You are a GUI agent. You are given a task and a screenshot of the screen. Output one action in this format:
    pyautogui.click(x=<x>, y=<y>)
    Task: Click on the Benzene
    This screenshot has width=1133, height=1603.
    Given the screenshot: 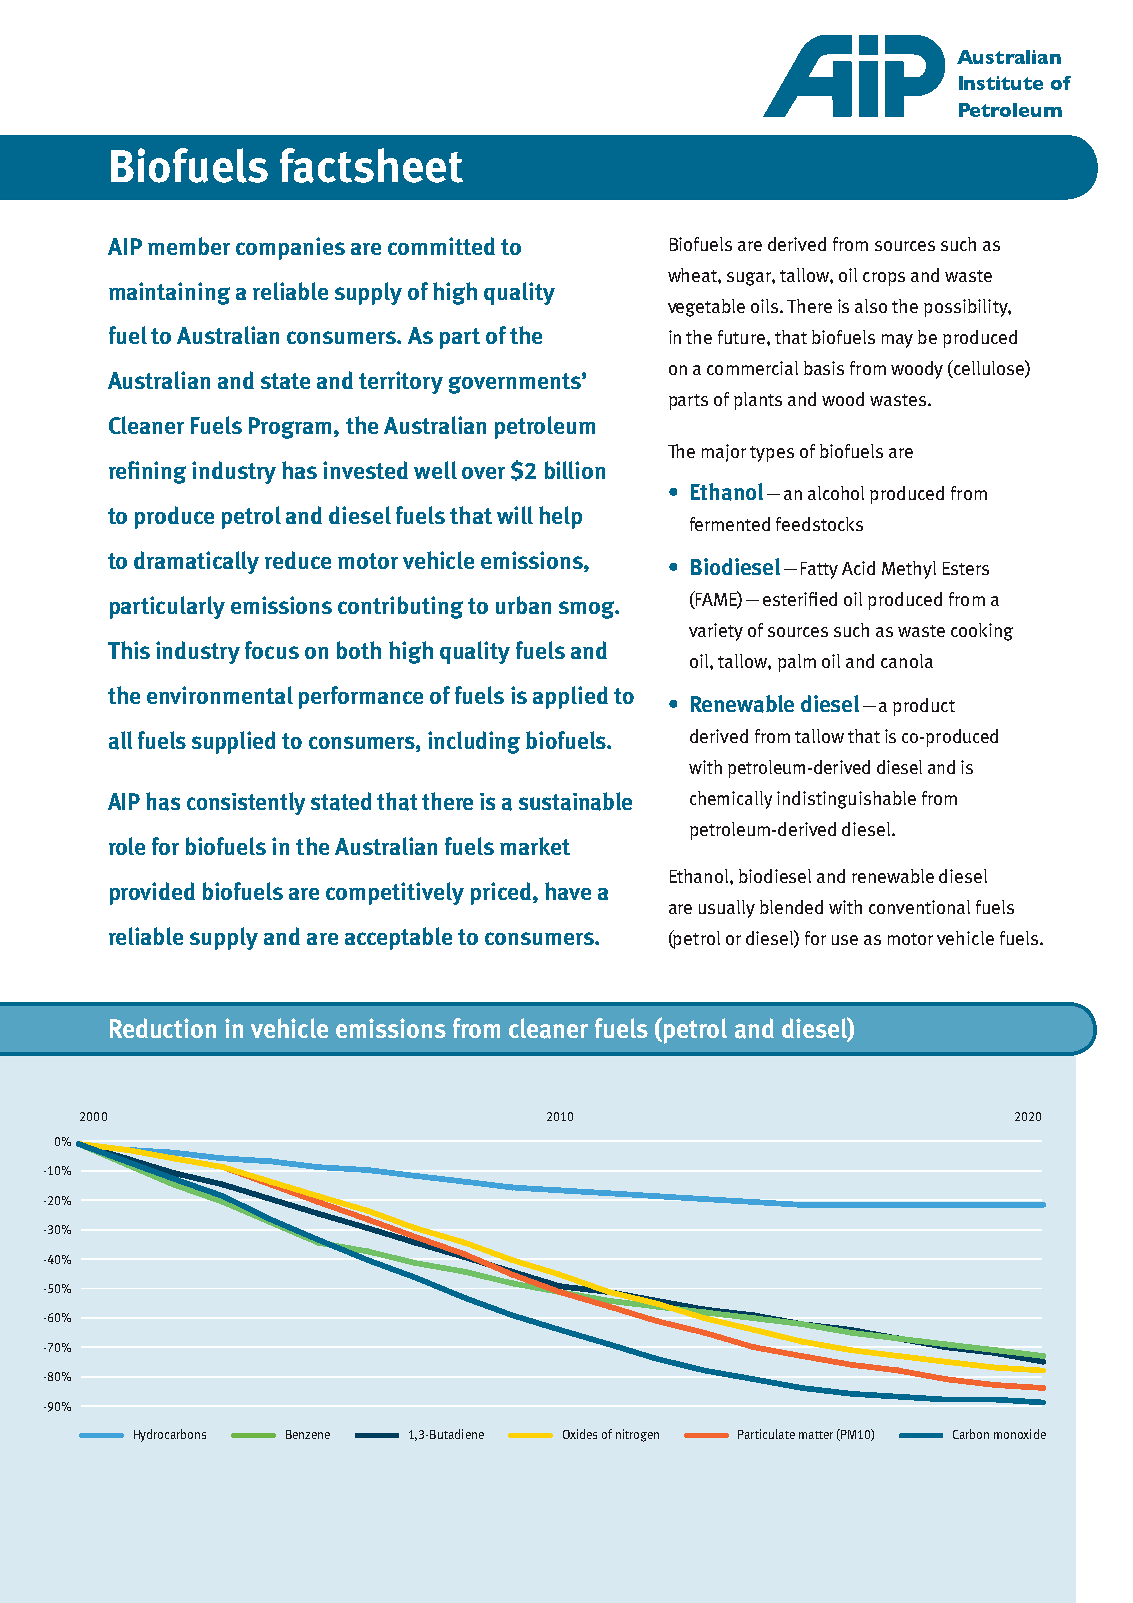 What is the action you would take?
    pyautogui.click(x=308, y=1434)
